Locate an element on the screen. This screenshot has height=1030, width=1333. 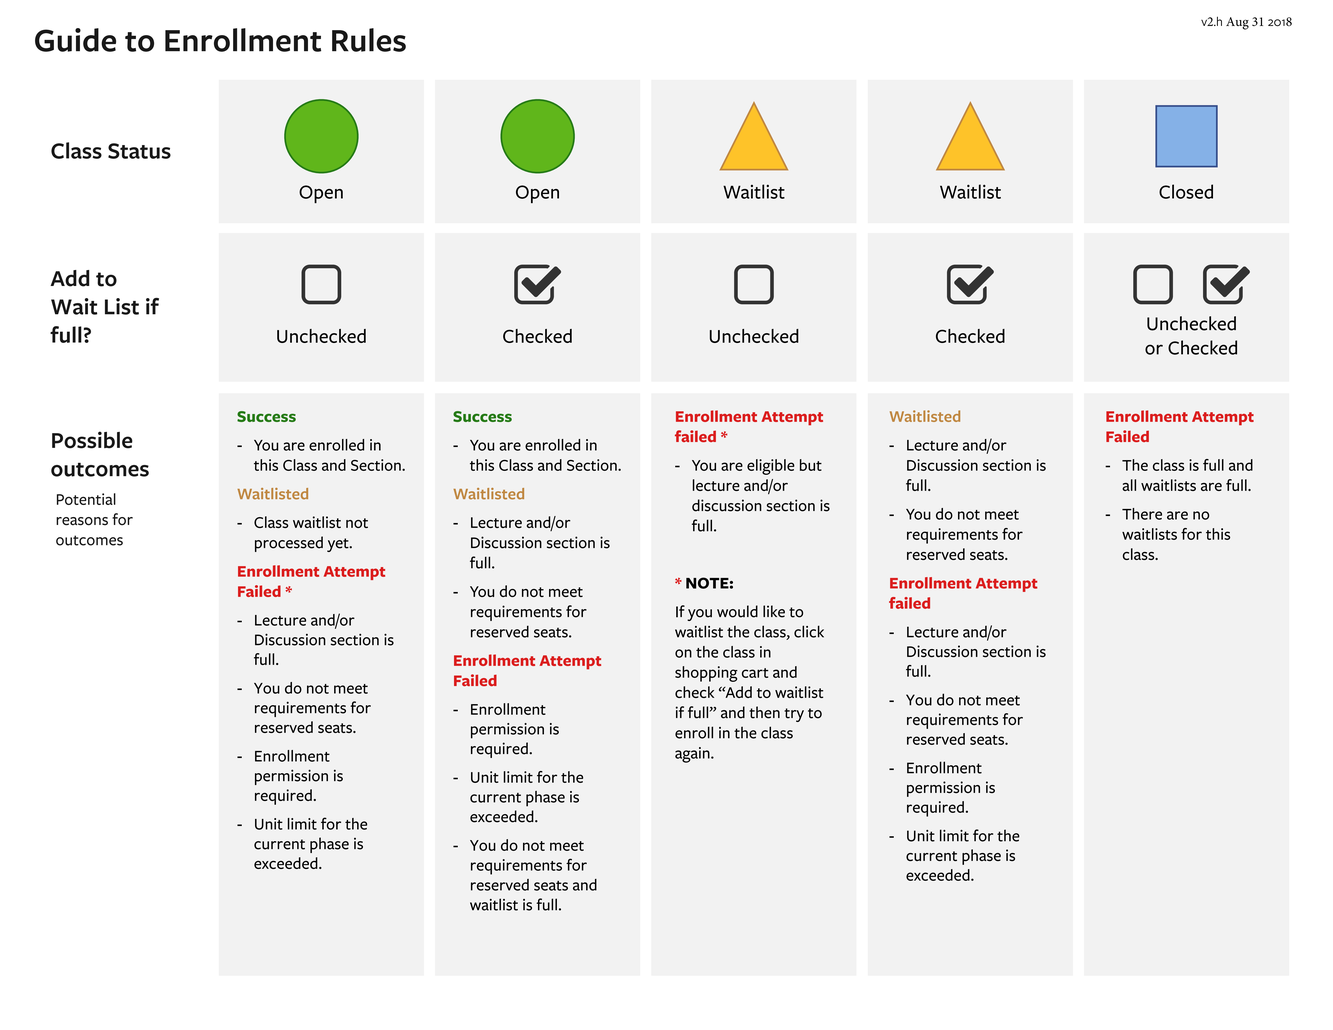
try is located at coordinates (794, 715).
